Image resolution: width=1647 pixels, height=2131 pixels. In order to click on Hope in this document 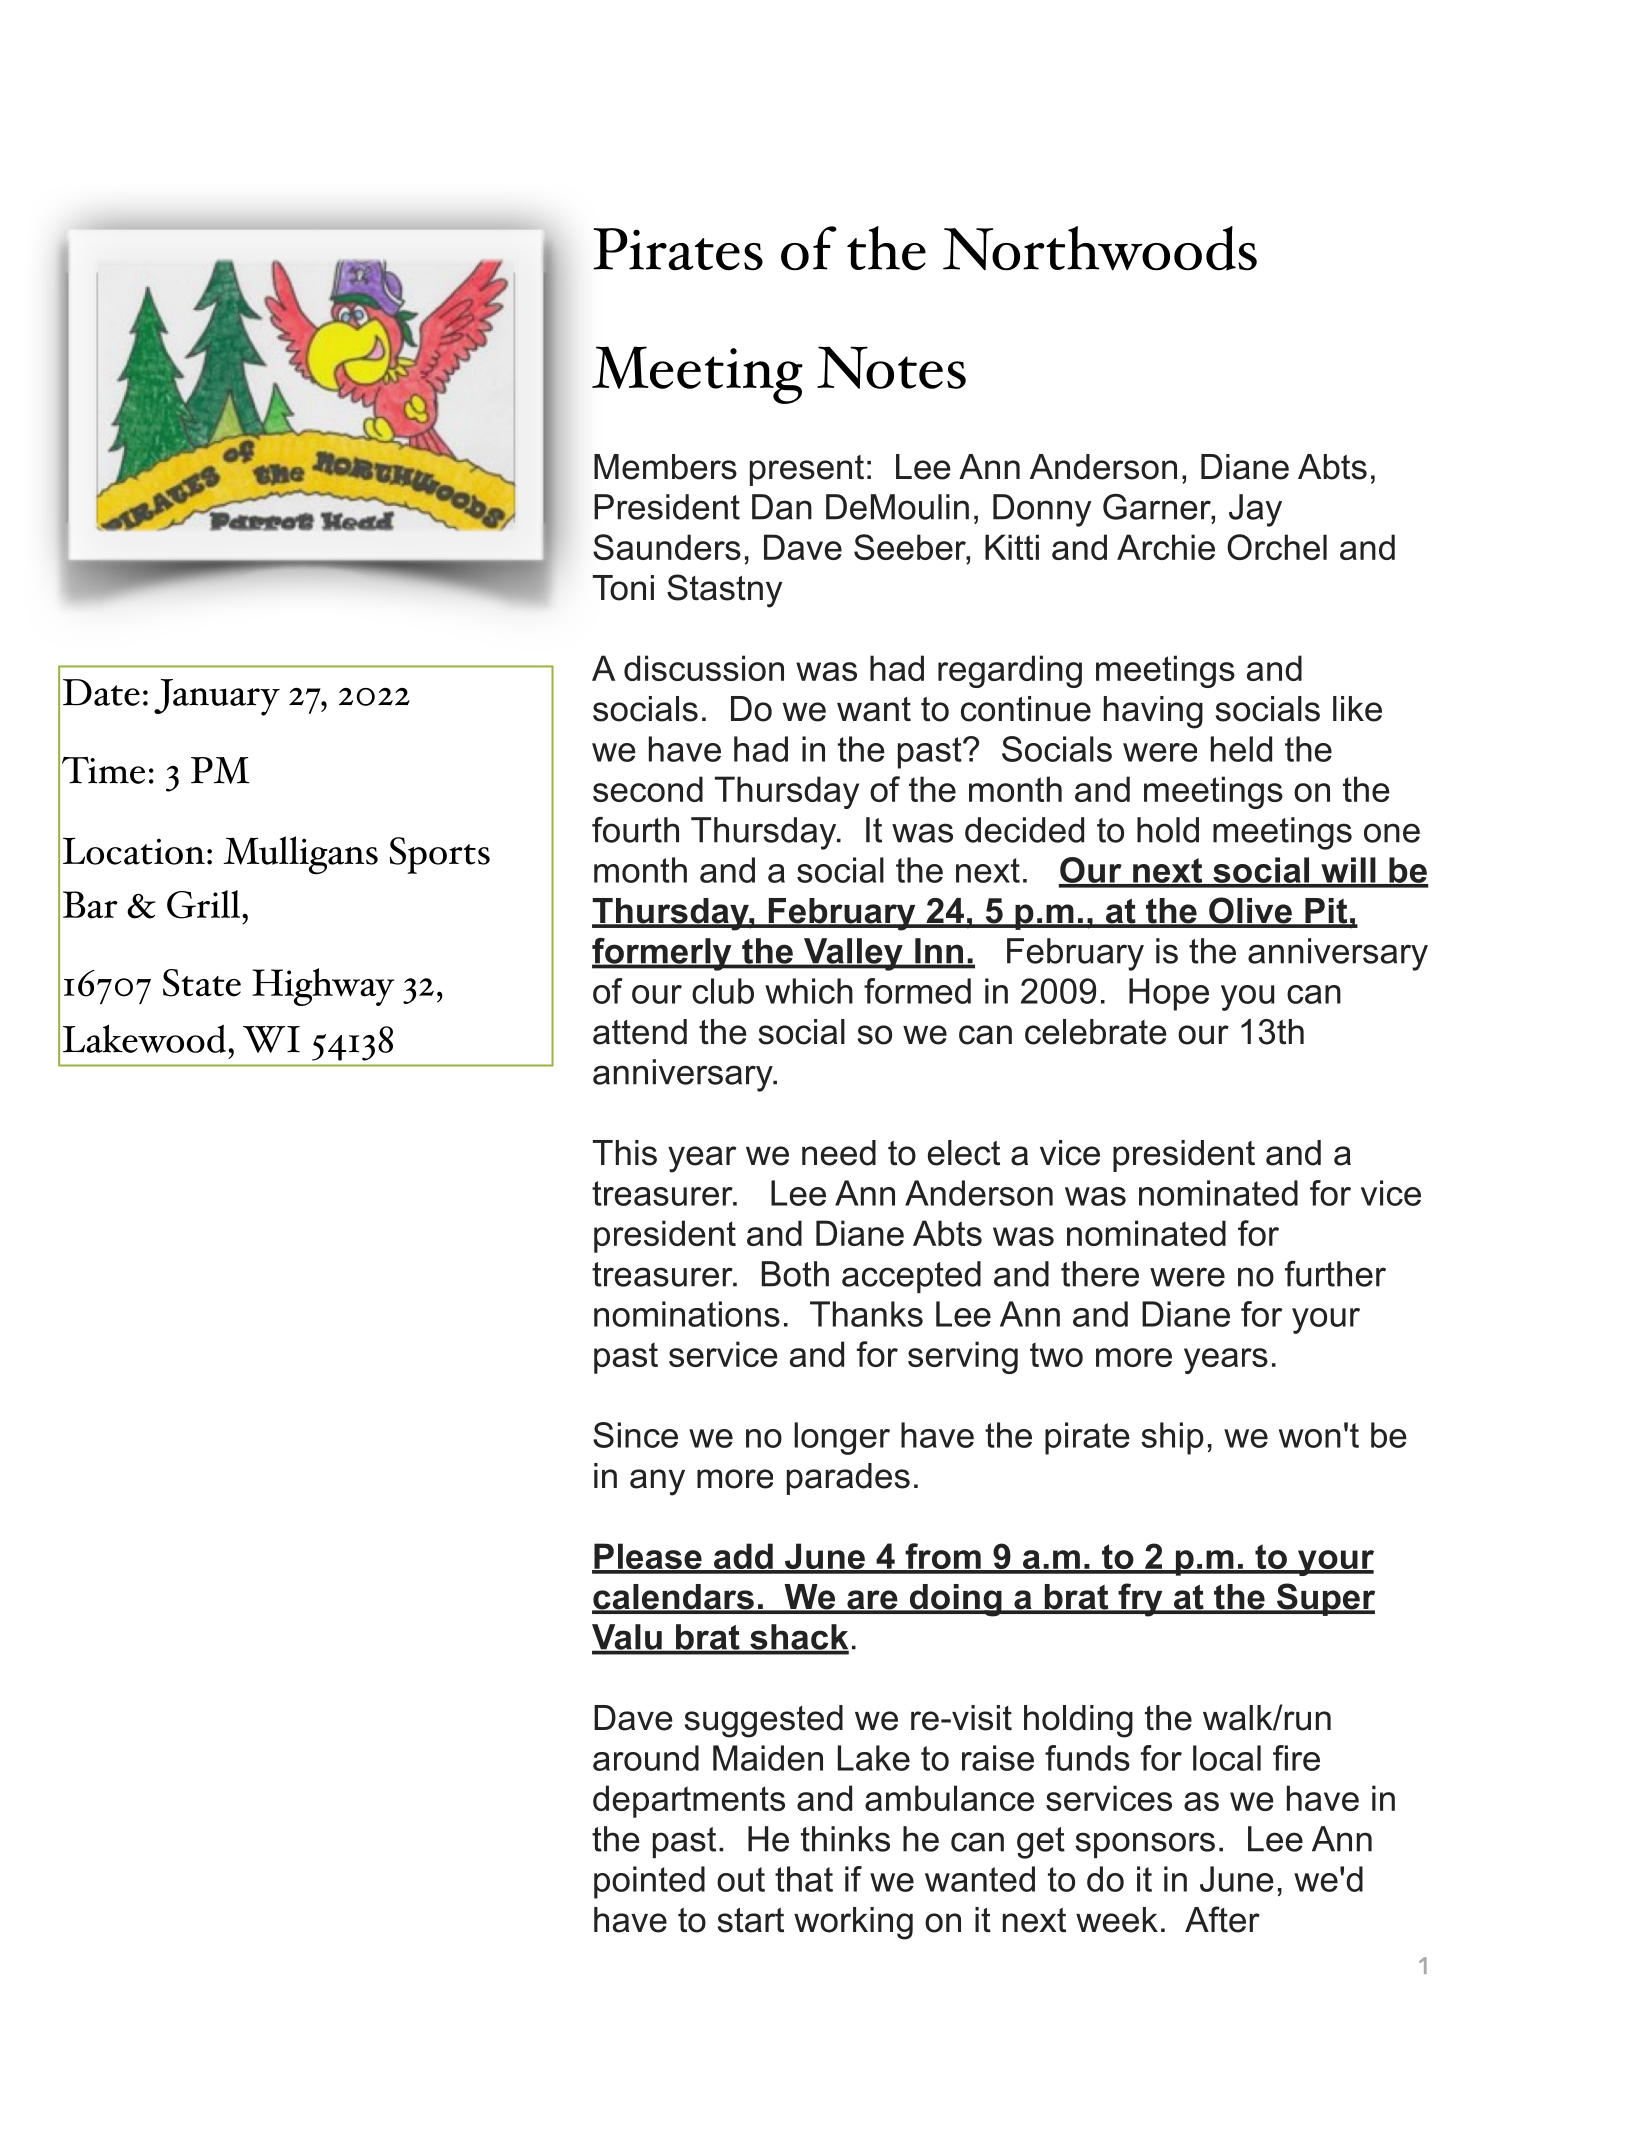, I will do `click(1169, 994)`.
